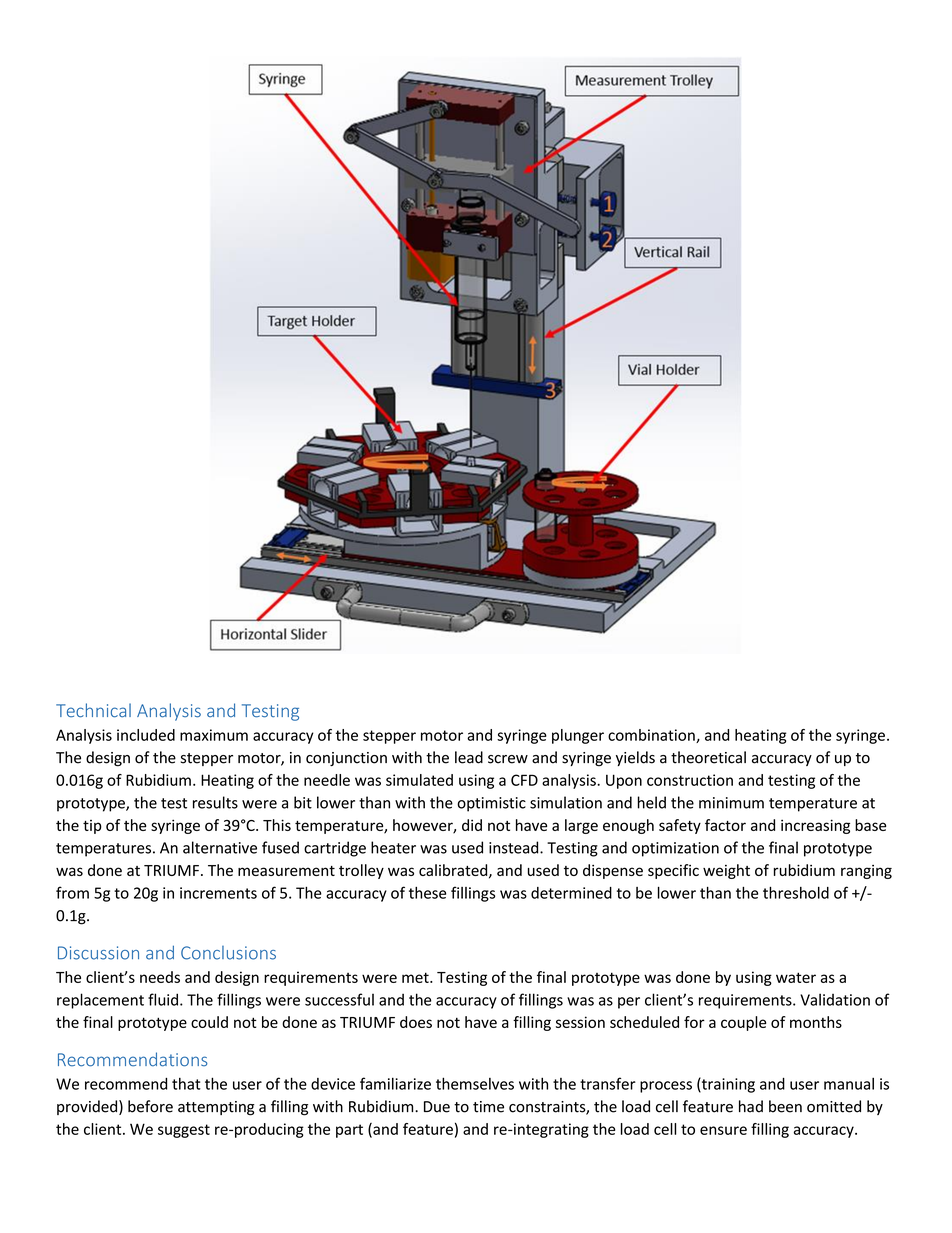 This screenshot has width=952, height=1233. Describe the element at coordinates (515, 847) in the screenshot. I see `instead` at that location.
